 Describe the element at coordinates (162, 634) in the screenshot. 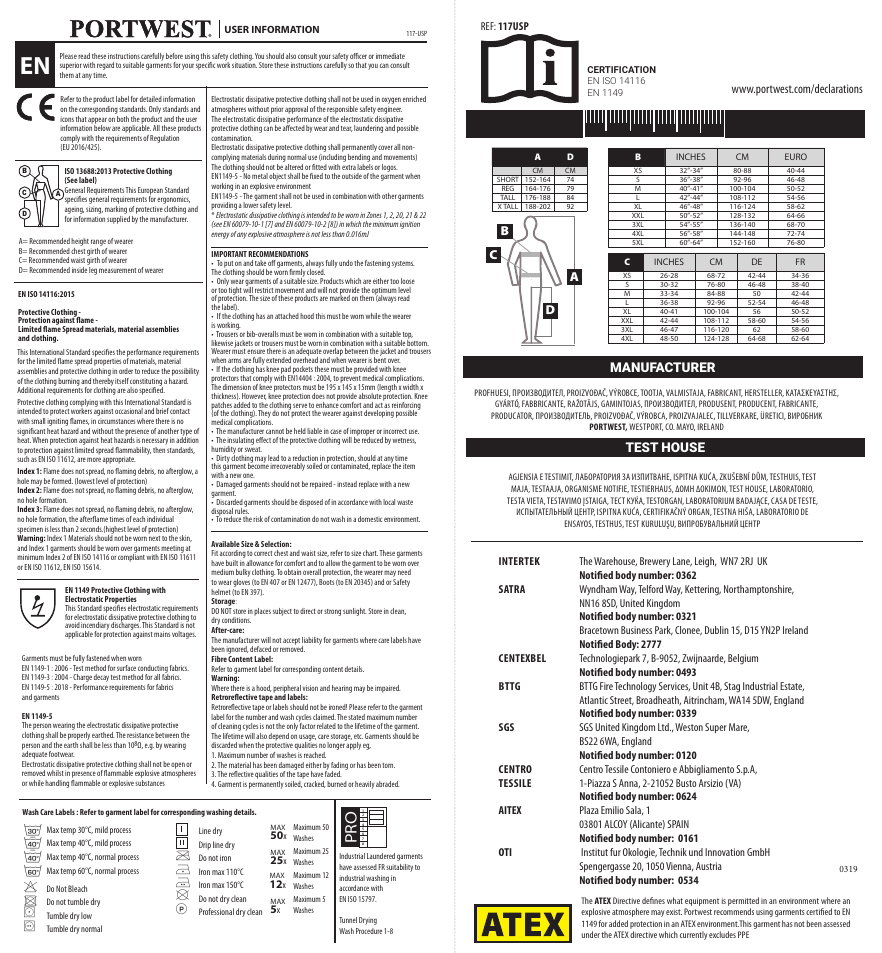

I see `mains` at that location.
